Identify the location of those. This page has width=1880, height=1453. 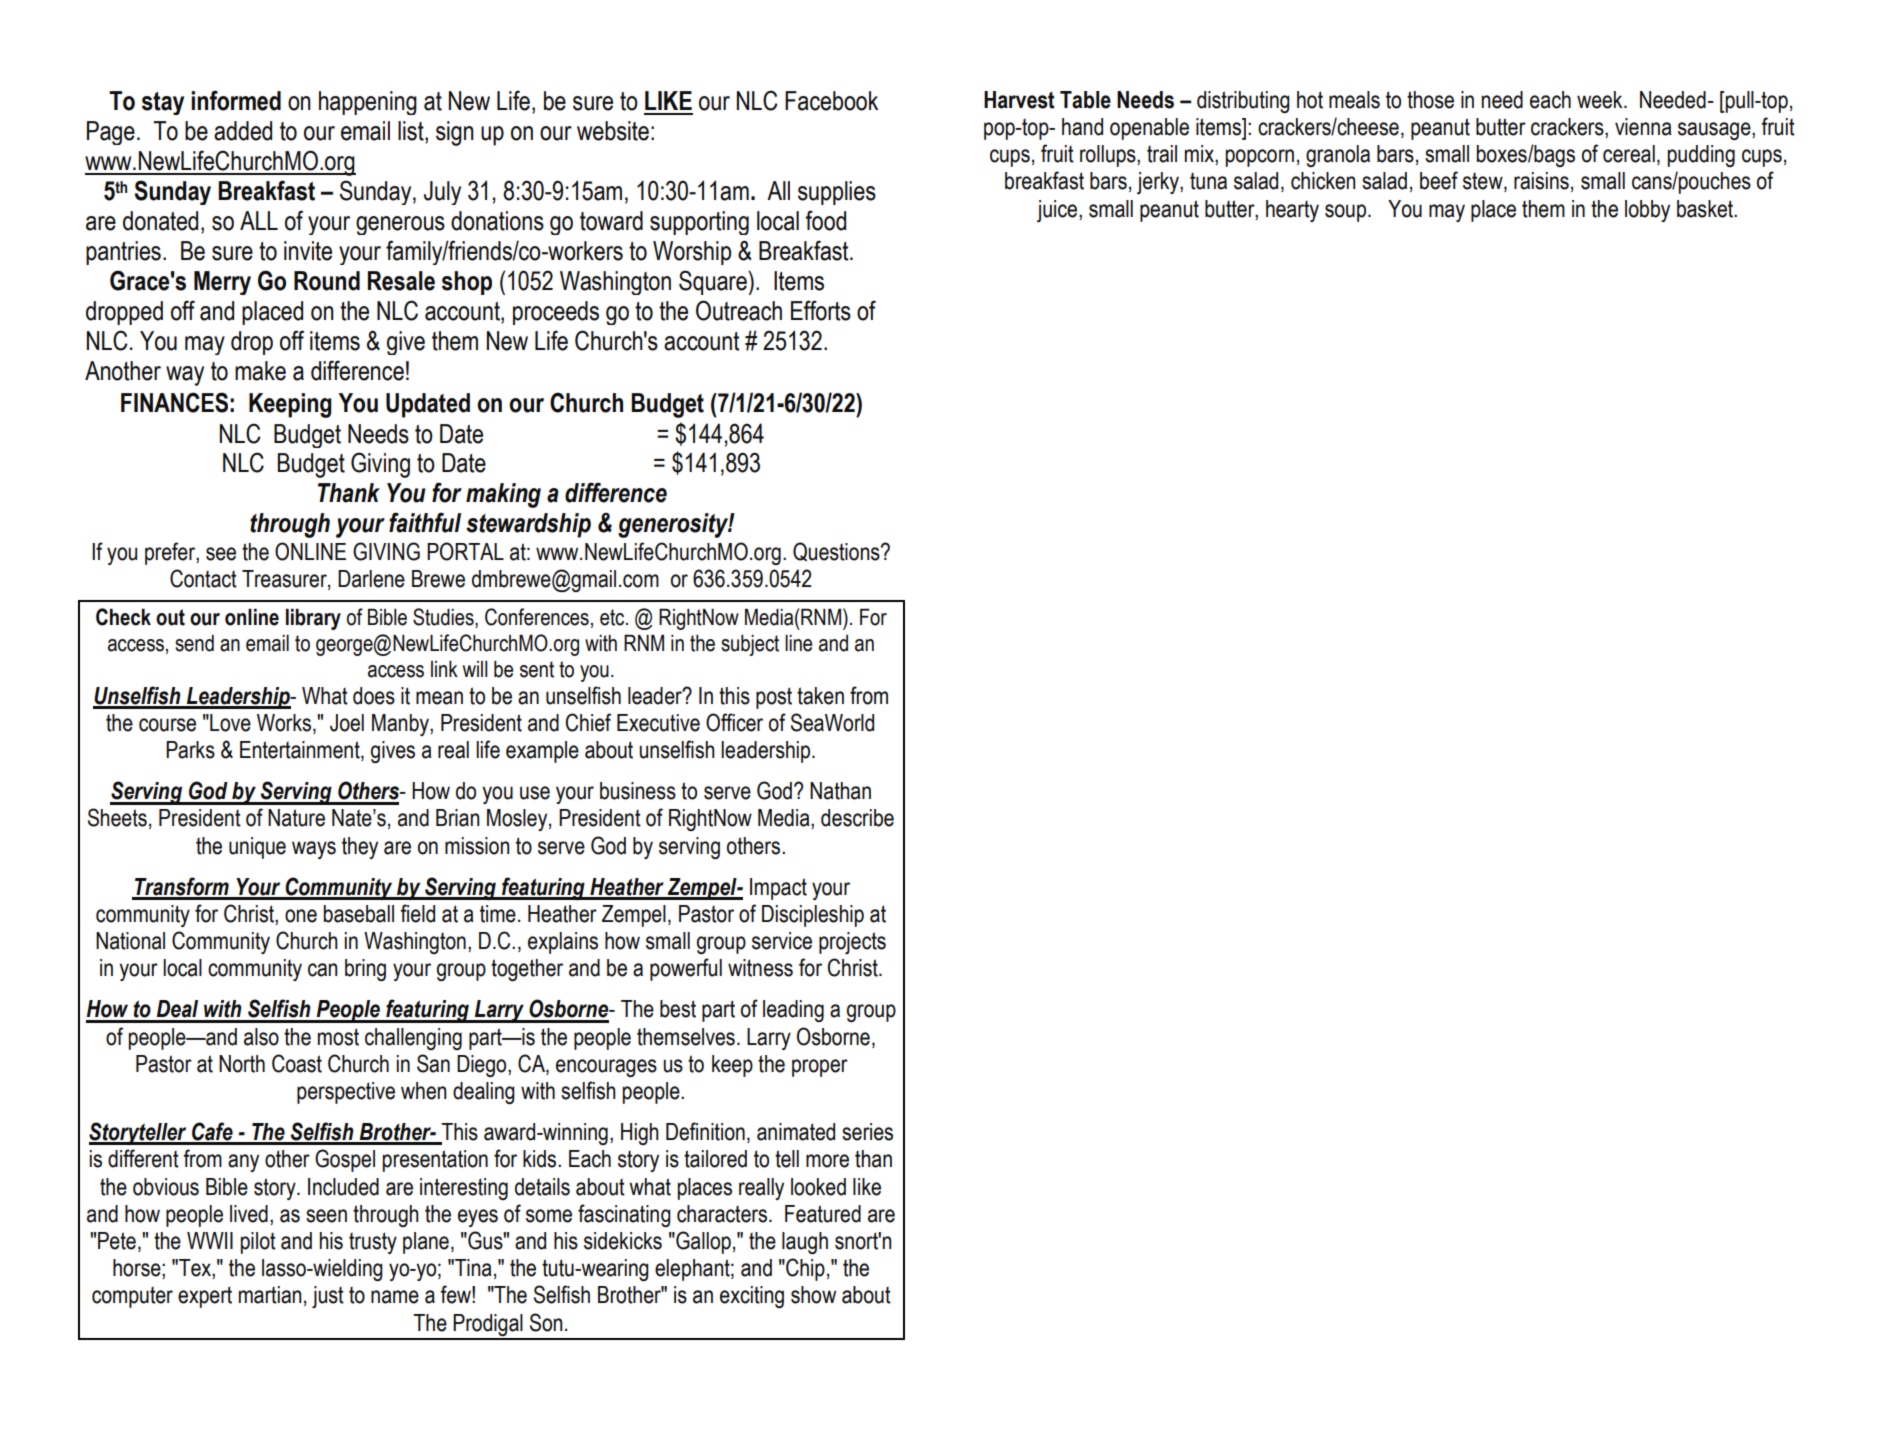
(1430, 100).
